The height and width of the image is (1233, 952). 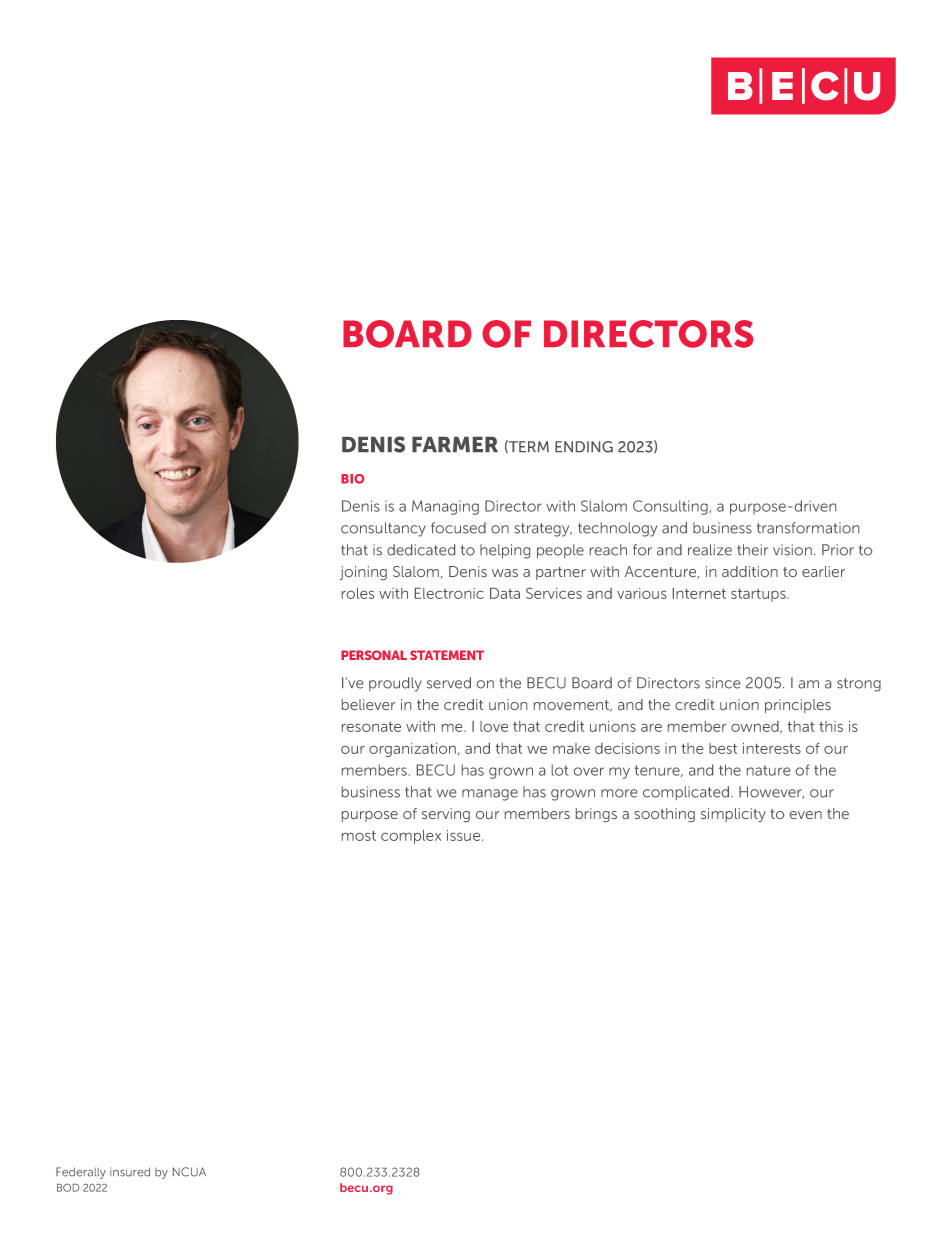 I want to click on most, so click(x=359, y=836).
